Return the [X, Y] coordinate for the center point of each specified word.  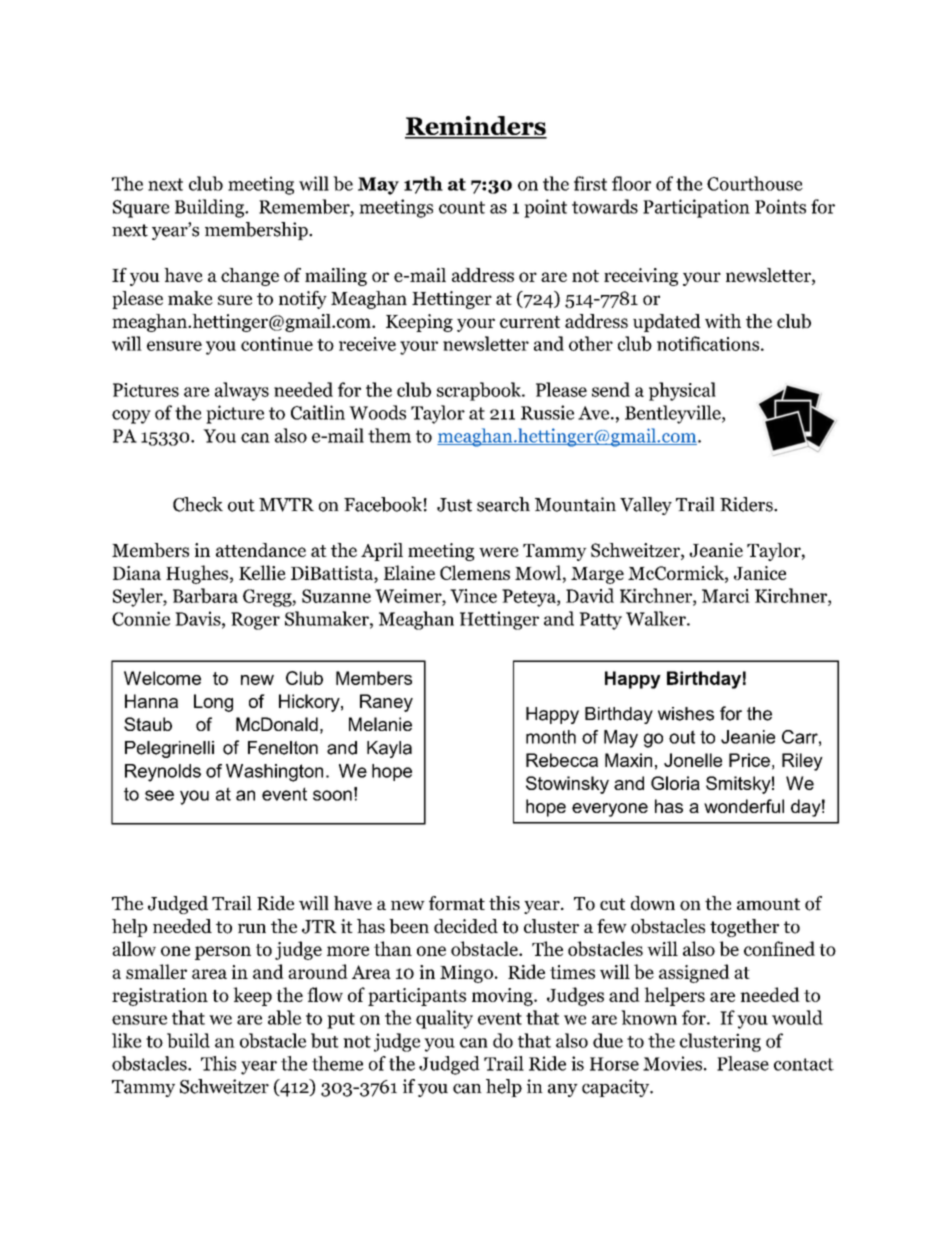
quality [444, 1019]
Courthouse [755, 183]
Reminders [476, 127]
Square [141, 209]
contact [804, 1064]
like [126, 1040]
